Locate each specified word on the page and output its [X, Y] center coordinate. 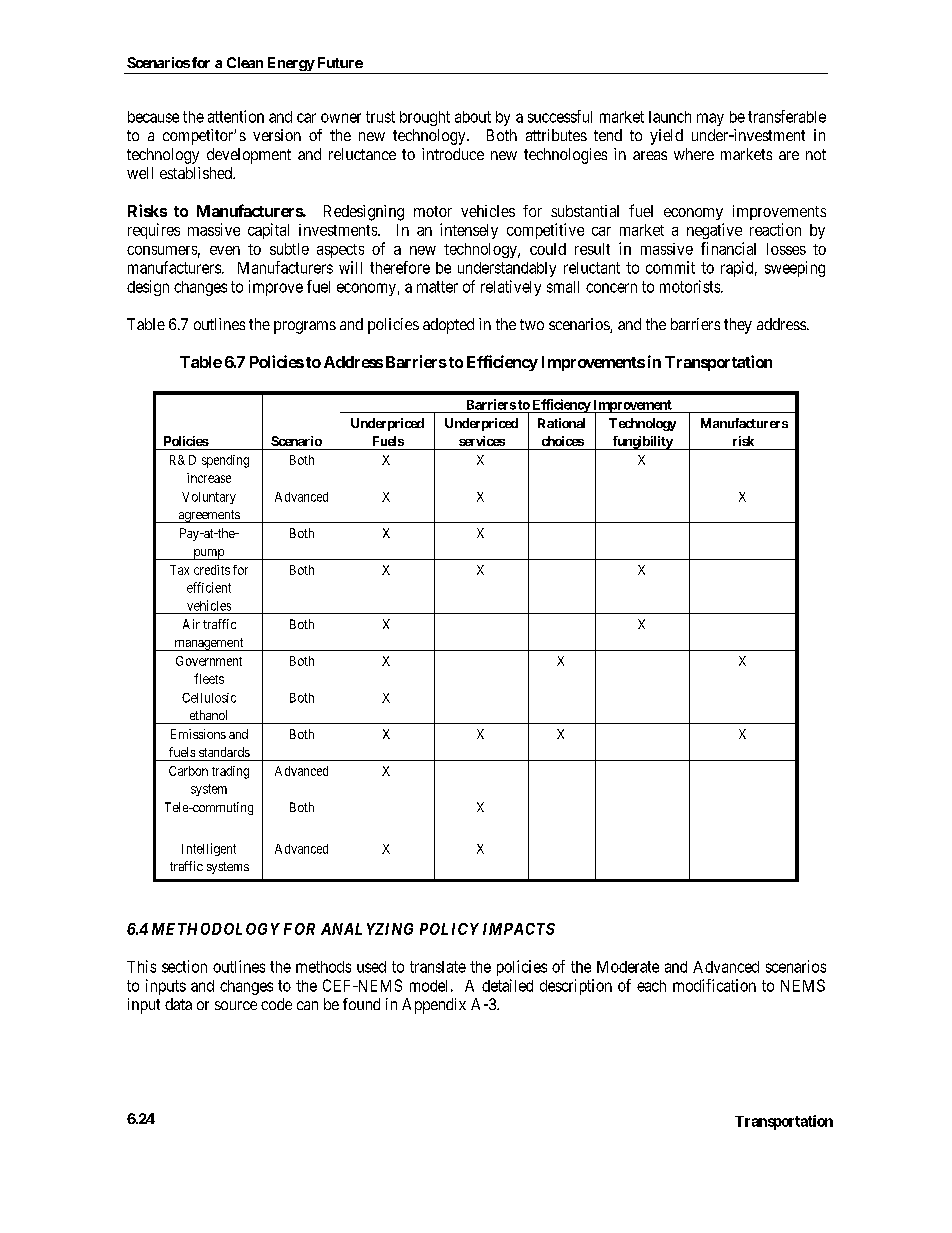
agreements [208, 516]
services [482, 441]
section [184, 966]
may [710, 119]
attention [236, 116]
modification [714, 985]
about [473, 117]
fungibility [642, 443]
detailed [507, 985]
